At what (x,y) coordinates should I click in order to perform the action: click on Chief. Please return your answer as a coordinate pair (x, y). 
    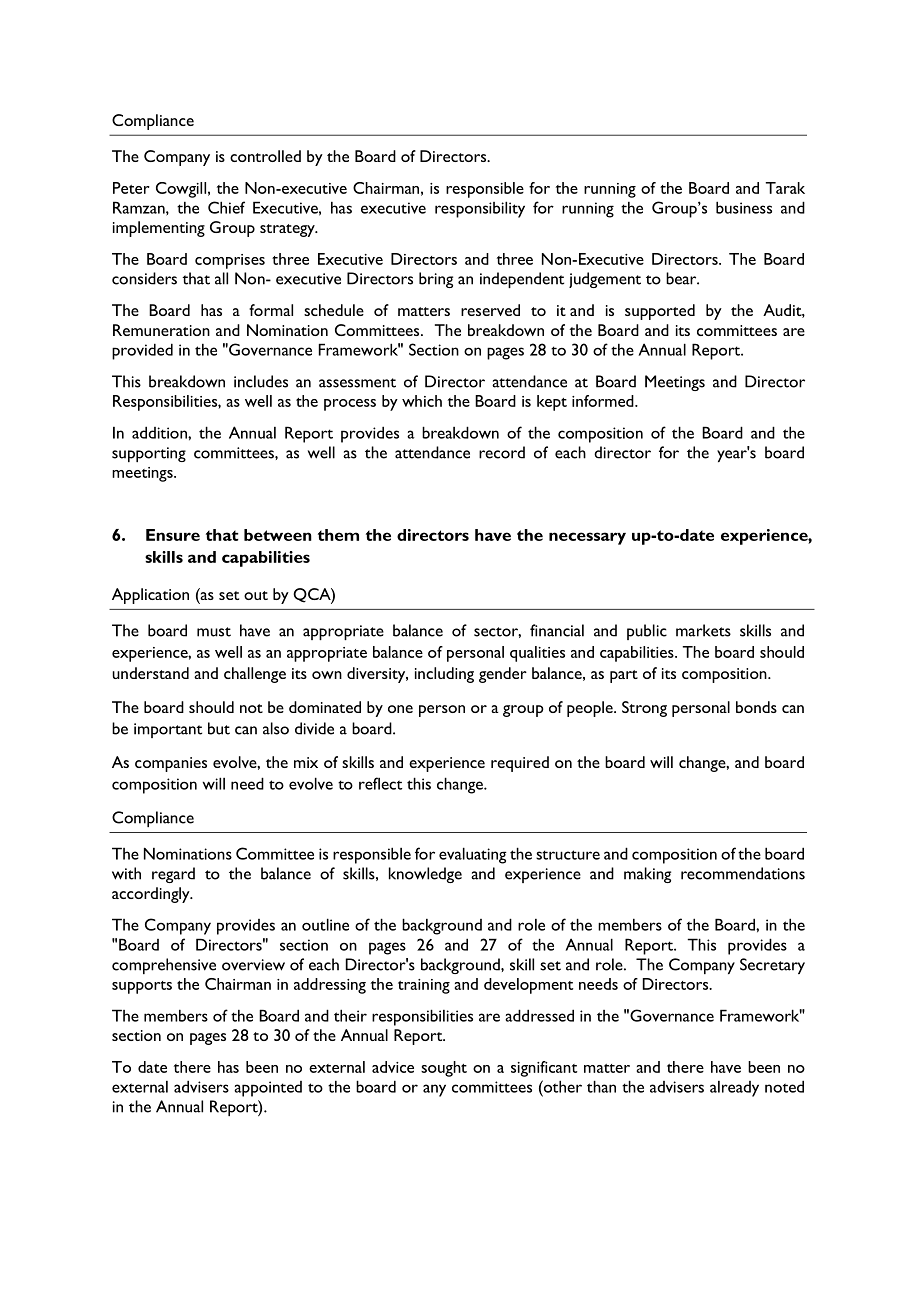
    Looking at the image, I should click on (226, 207).
